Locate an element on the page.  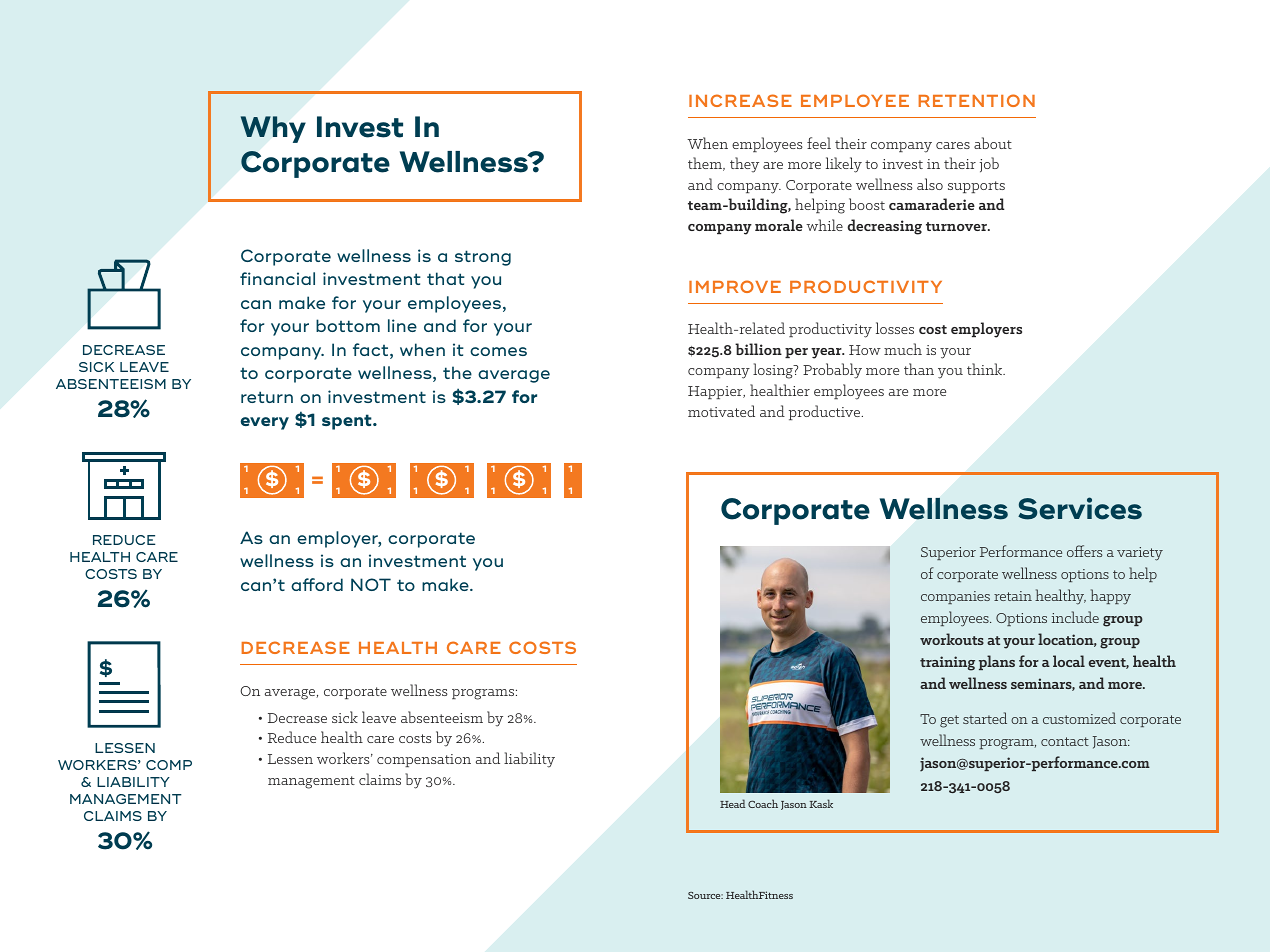
about is located at coordinates (993, 143).
